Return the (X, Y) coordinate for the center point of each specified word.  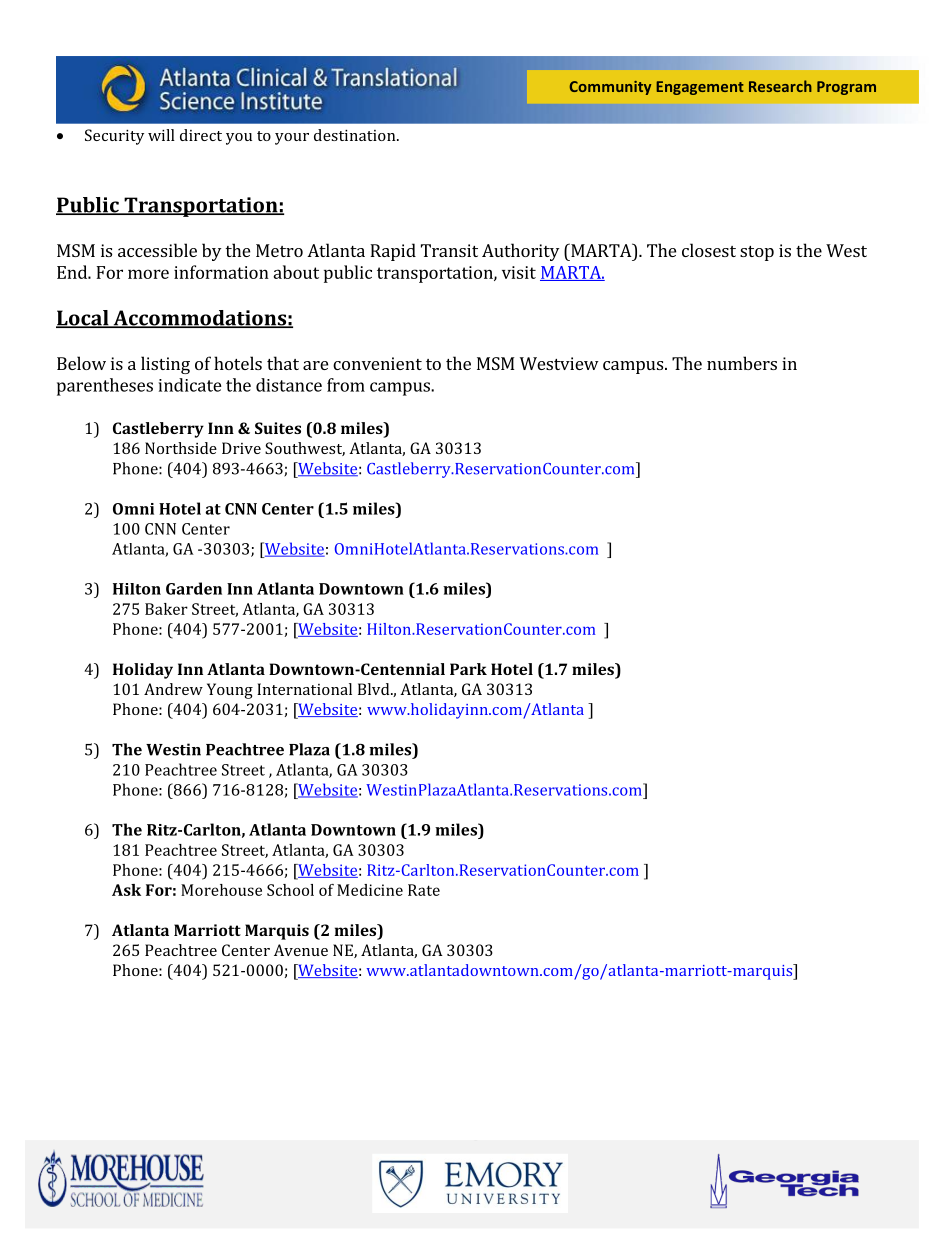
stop (757, 253)
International (304, 689)
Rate (424, 890)
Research (780, 86)
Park (468, 669)
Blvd (375, 689)
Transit (449, 250)
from (346, 385)
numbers (742, 363)
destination (356, 135)
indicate (190, 385)
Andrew (173, 689)
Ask (126, 890)
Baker (166, 609)
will (161, 135)
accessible (157, 250)
